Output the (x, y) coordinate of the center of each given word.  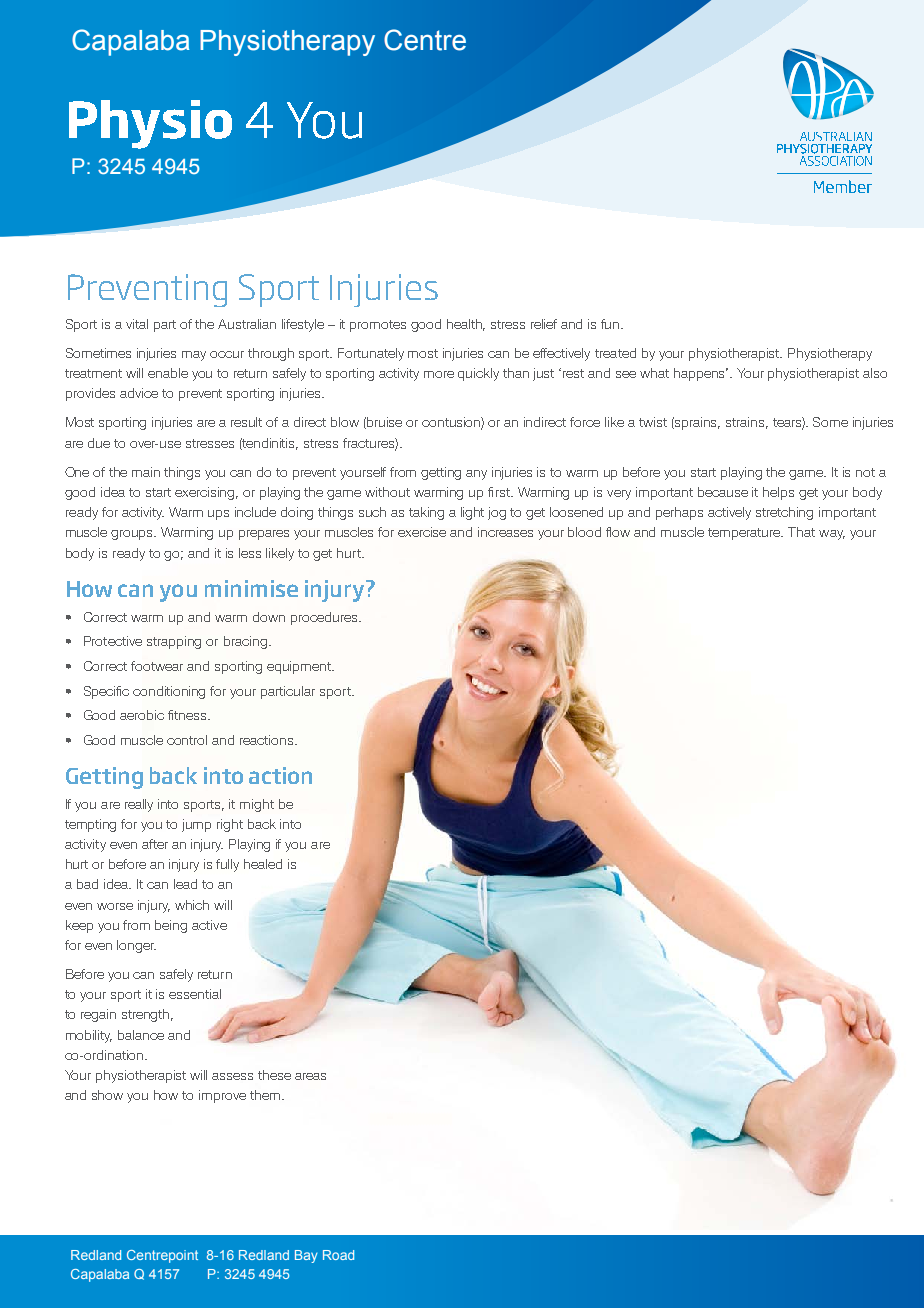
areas (310, 1076)
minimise (251, 588)
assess (232, 1076)
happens (701, 374)
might (257, 805)
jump (196, 825)
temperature (745, 534)
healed (263, 864)
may (194, 356)
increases (505, 532)
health (466, 325)
